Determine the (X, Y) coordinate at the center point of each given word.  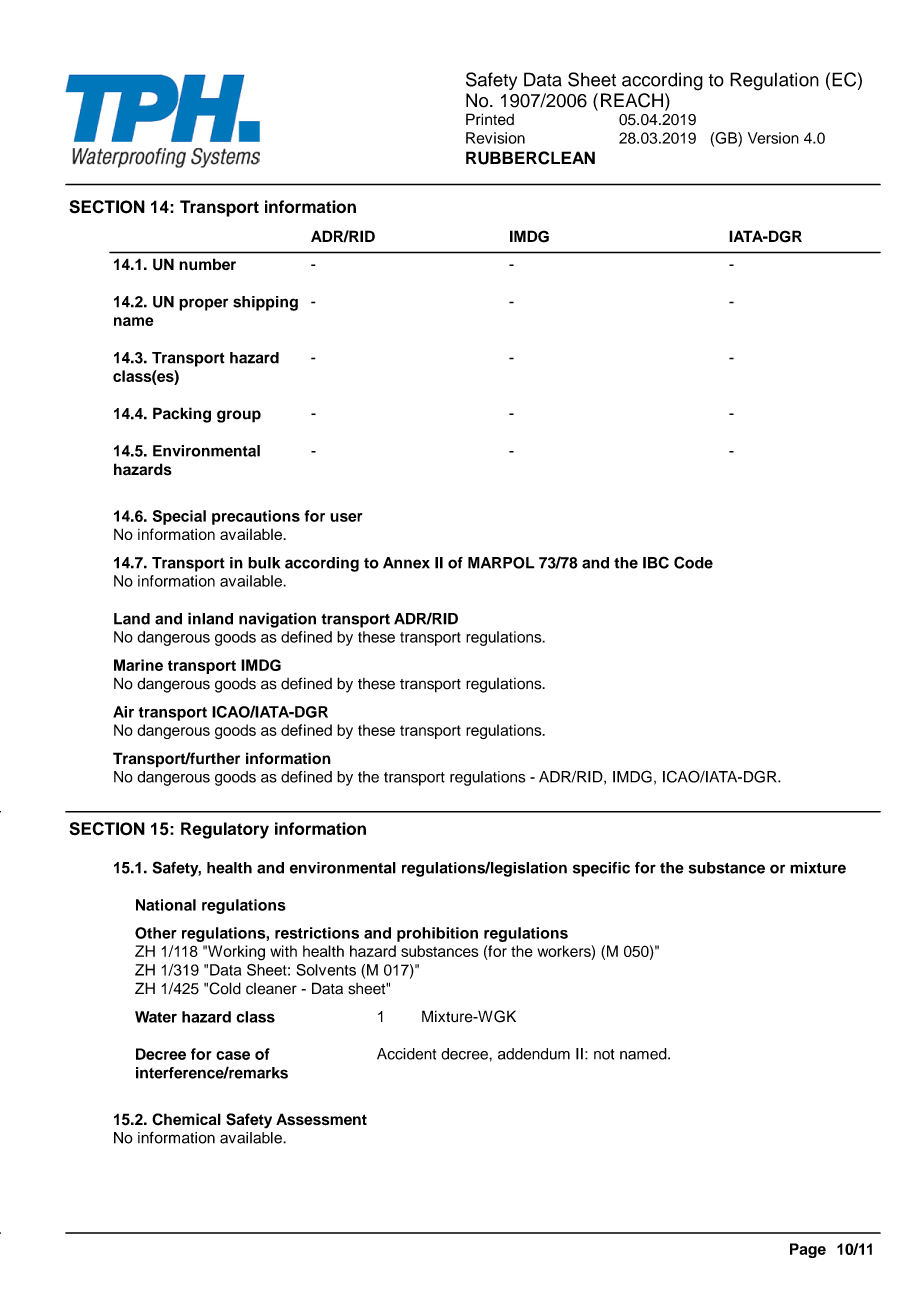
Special (179, 517)
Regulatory (225, 830)
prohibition (437, 934)
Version (773, 138)
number (207, 264)
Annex (406, 563)
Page (808, 1250)
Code (693, 562)
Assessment (321, 1119)
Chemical (186, 1119)
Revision (495, 138)
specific (601, 869)
